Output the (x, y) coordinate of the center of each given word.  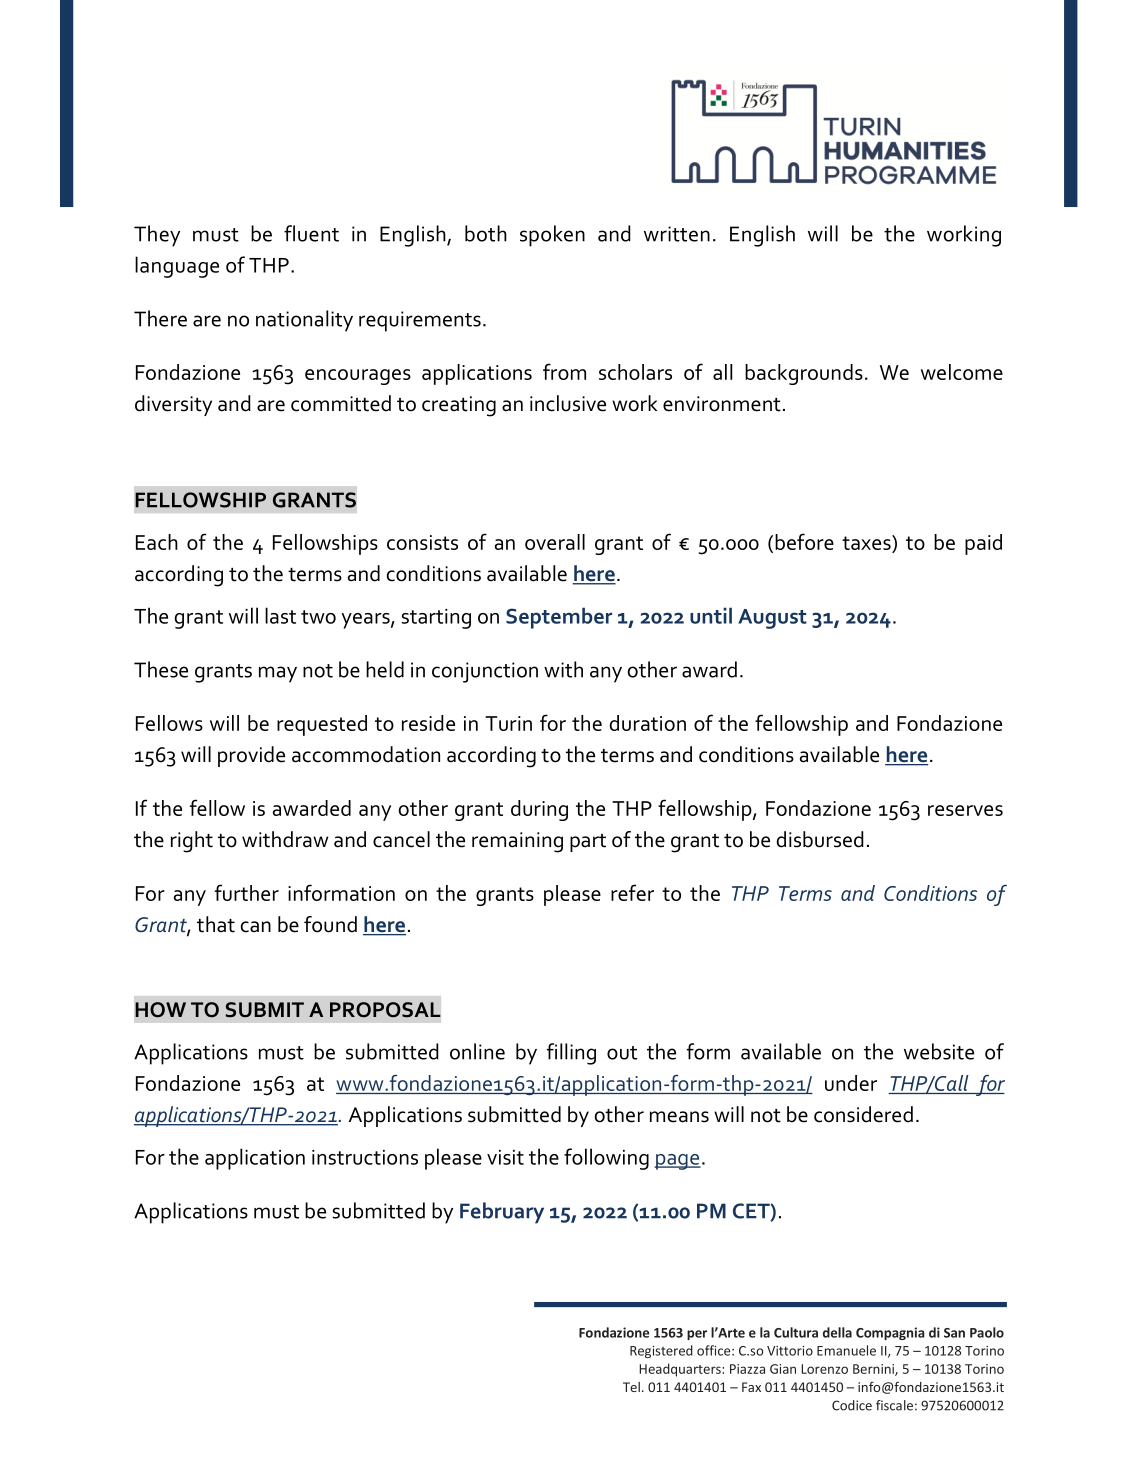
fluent (311, 233)
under (851, 1083)
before (804, 541)
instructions (365, 1157)
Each (157, 542)
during (539, 810)
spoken (552, 236)
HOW (160, 1010)
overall (555, 542)
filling (571, 1054)
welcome (962, 372)
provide (251, 756)
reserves (965, 810)
